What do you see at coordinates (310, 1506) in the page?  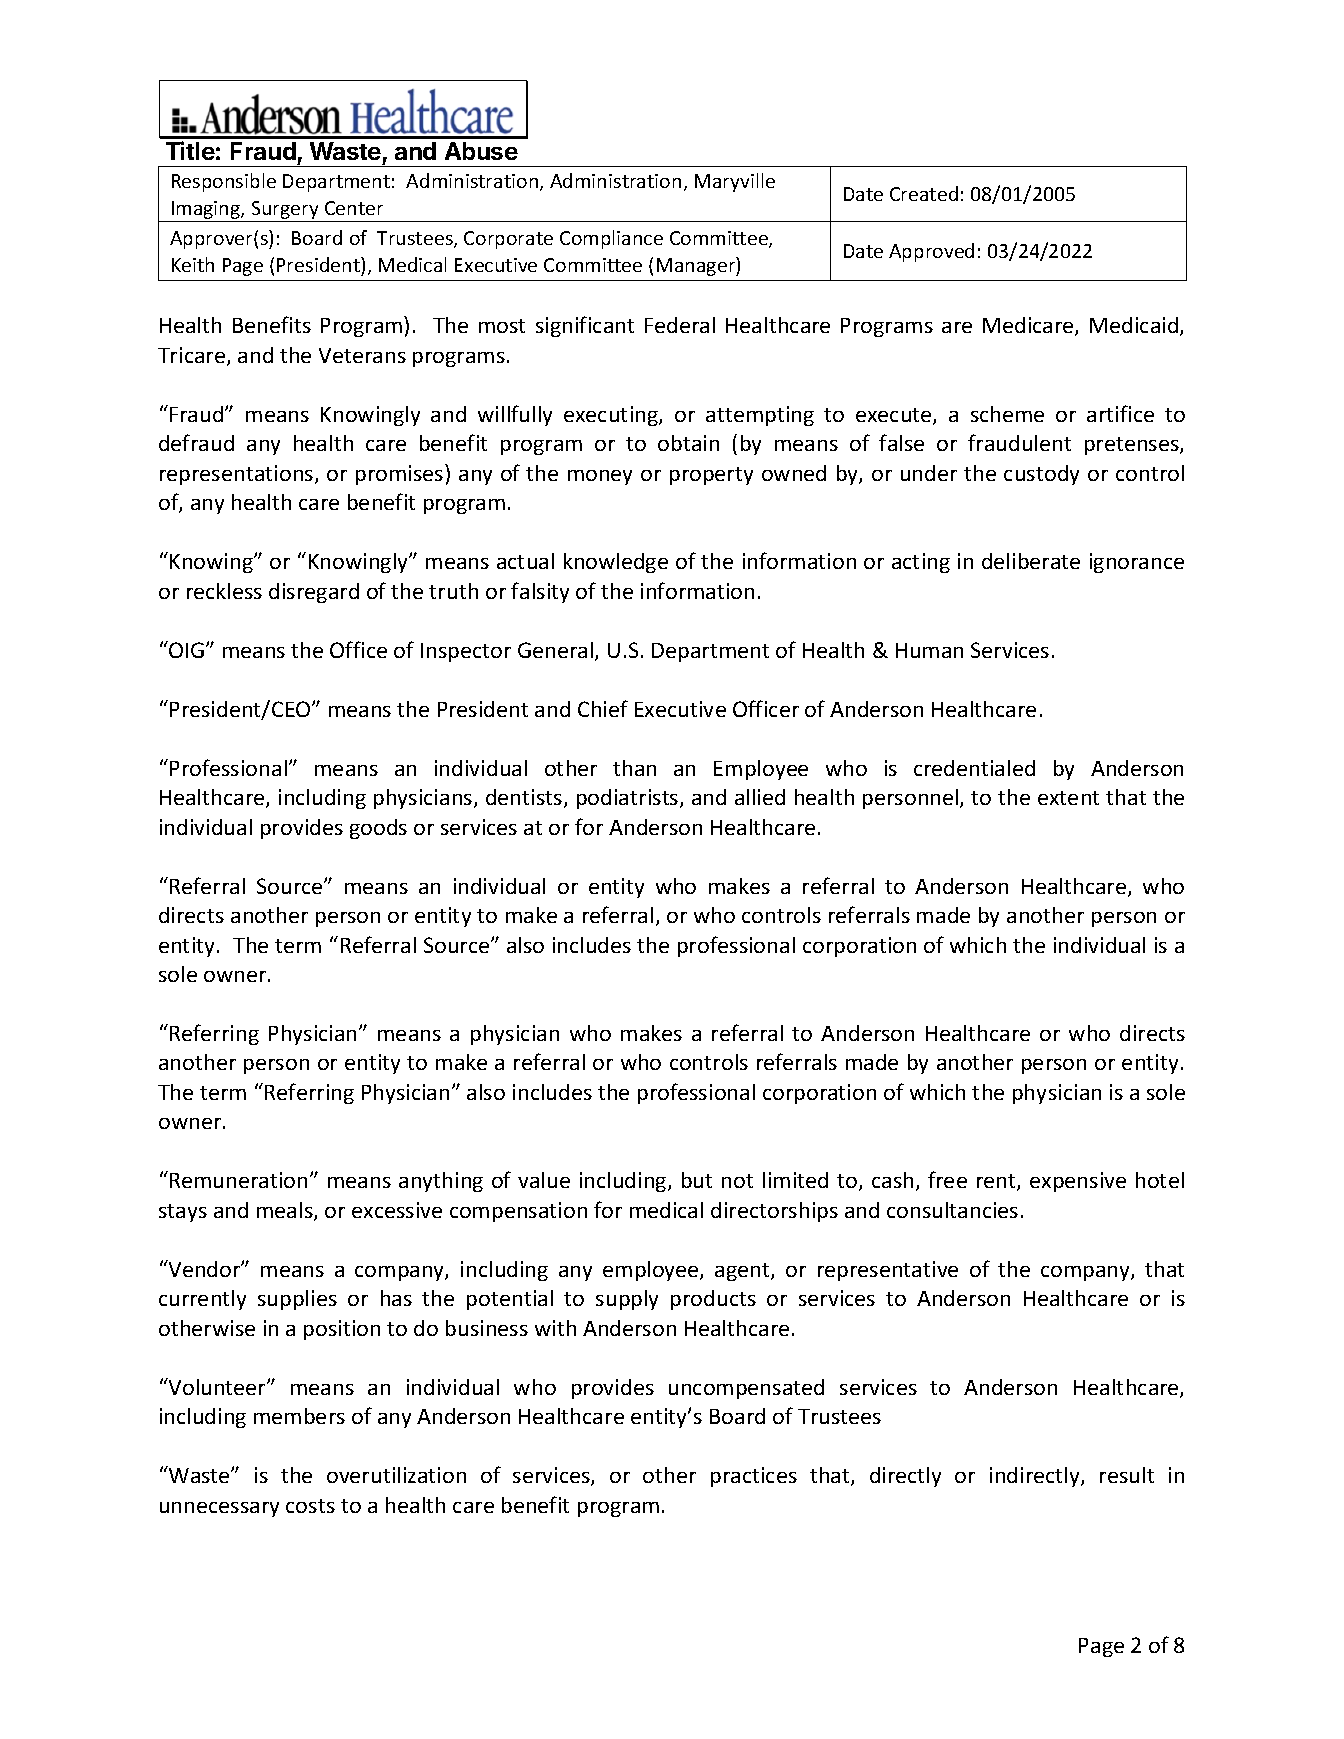 I see `costs` at bounding box center [310, 1506].
